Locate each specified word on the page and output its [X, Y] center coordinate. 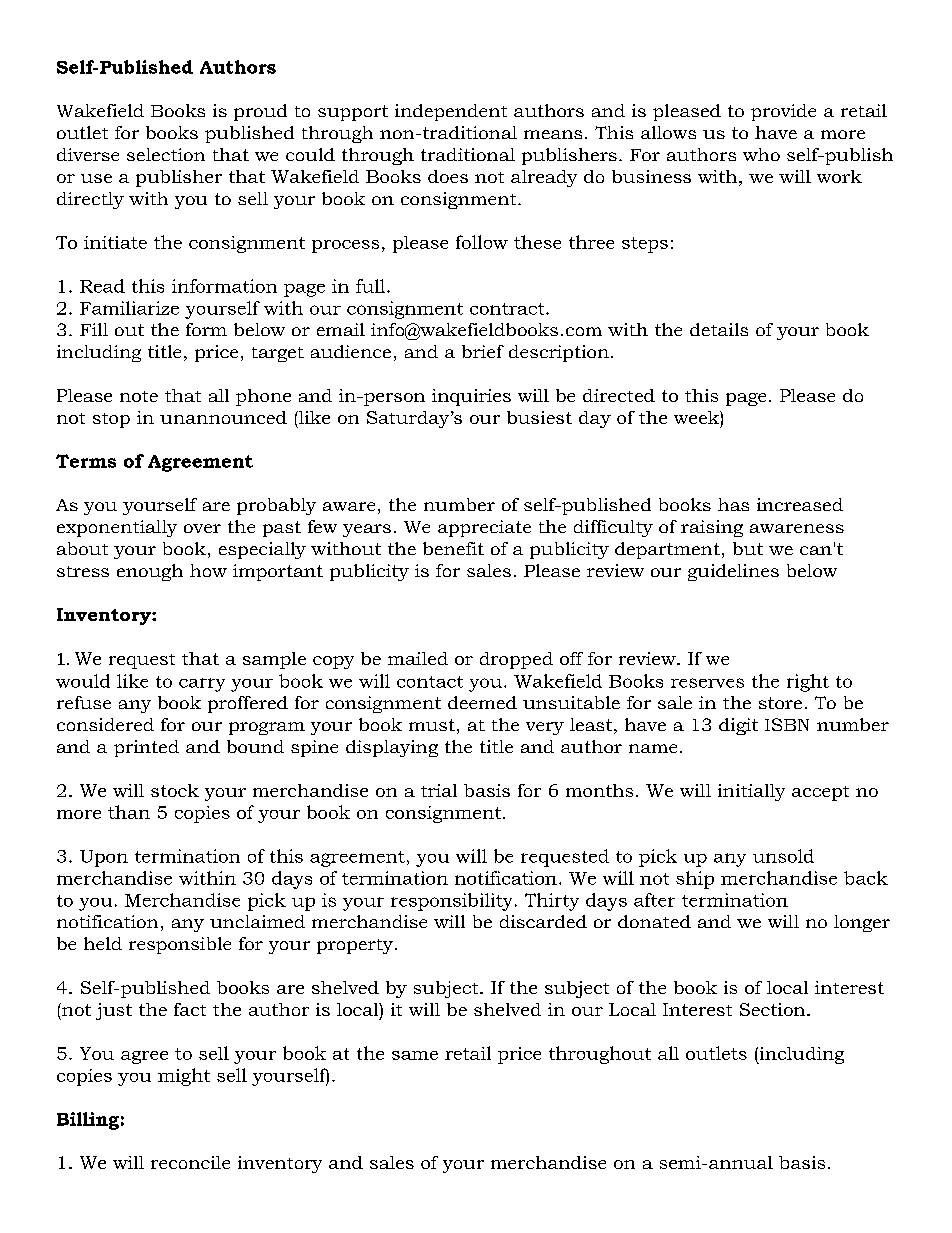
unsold [783, 856]
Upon [104, 858]
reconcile [190, 1162]
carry [202, 685]
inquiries [471, 397]
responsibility [451, 902]
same [415, 1055]
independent [451, 112]
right [808, 683]
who [761, 154]
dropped [516, 660]
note [139, 396]
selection [166, 154]
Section [772, 1009]
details [719, 329]
